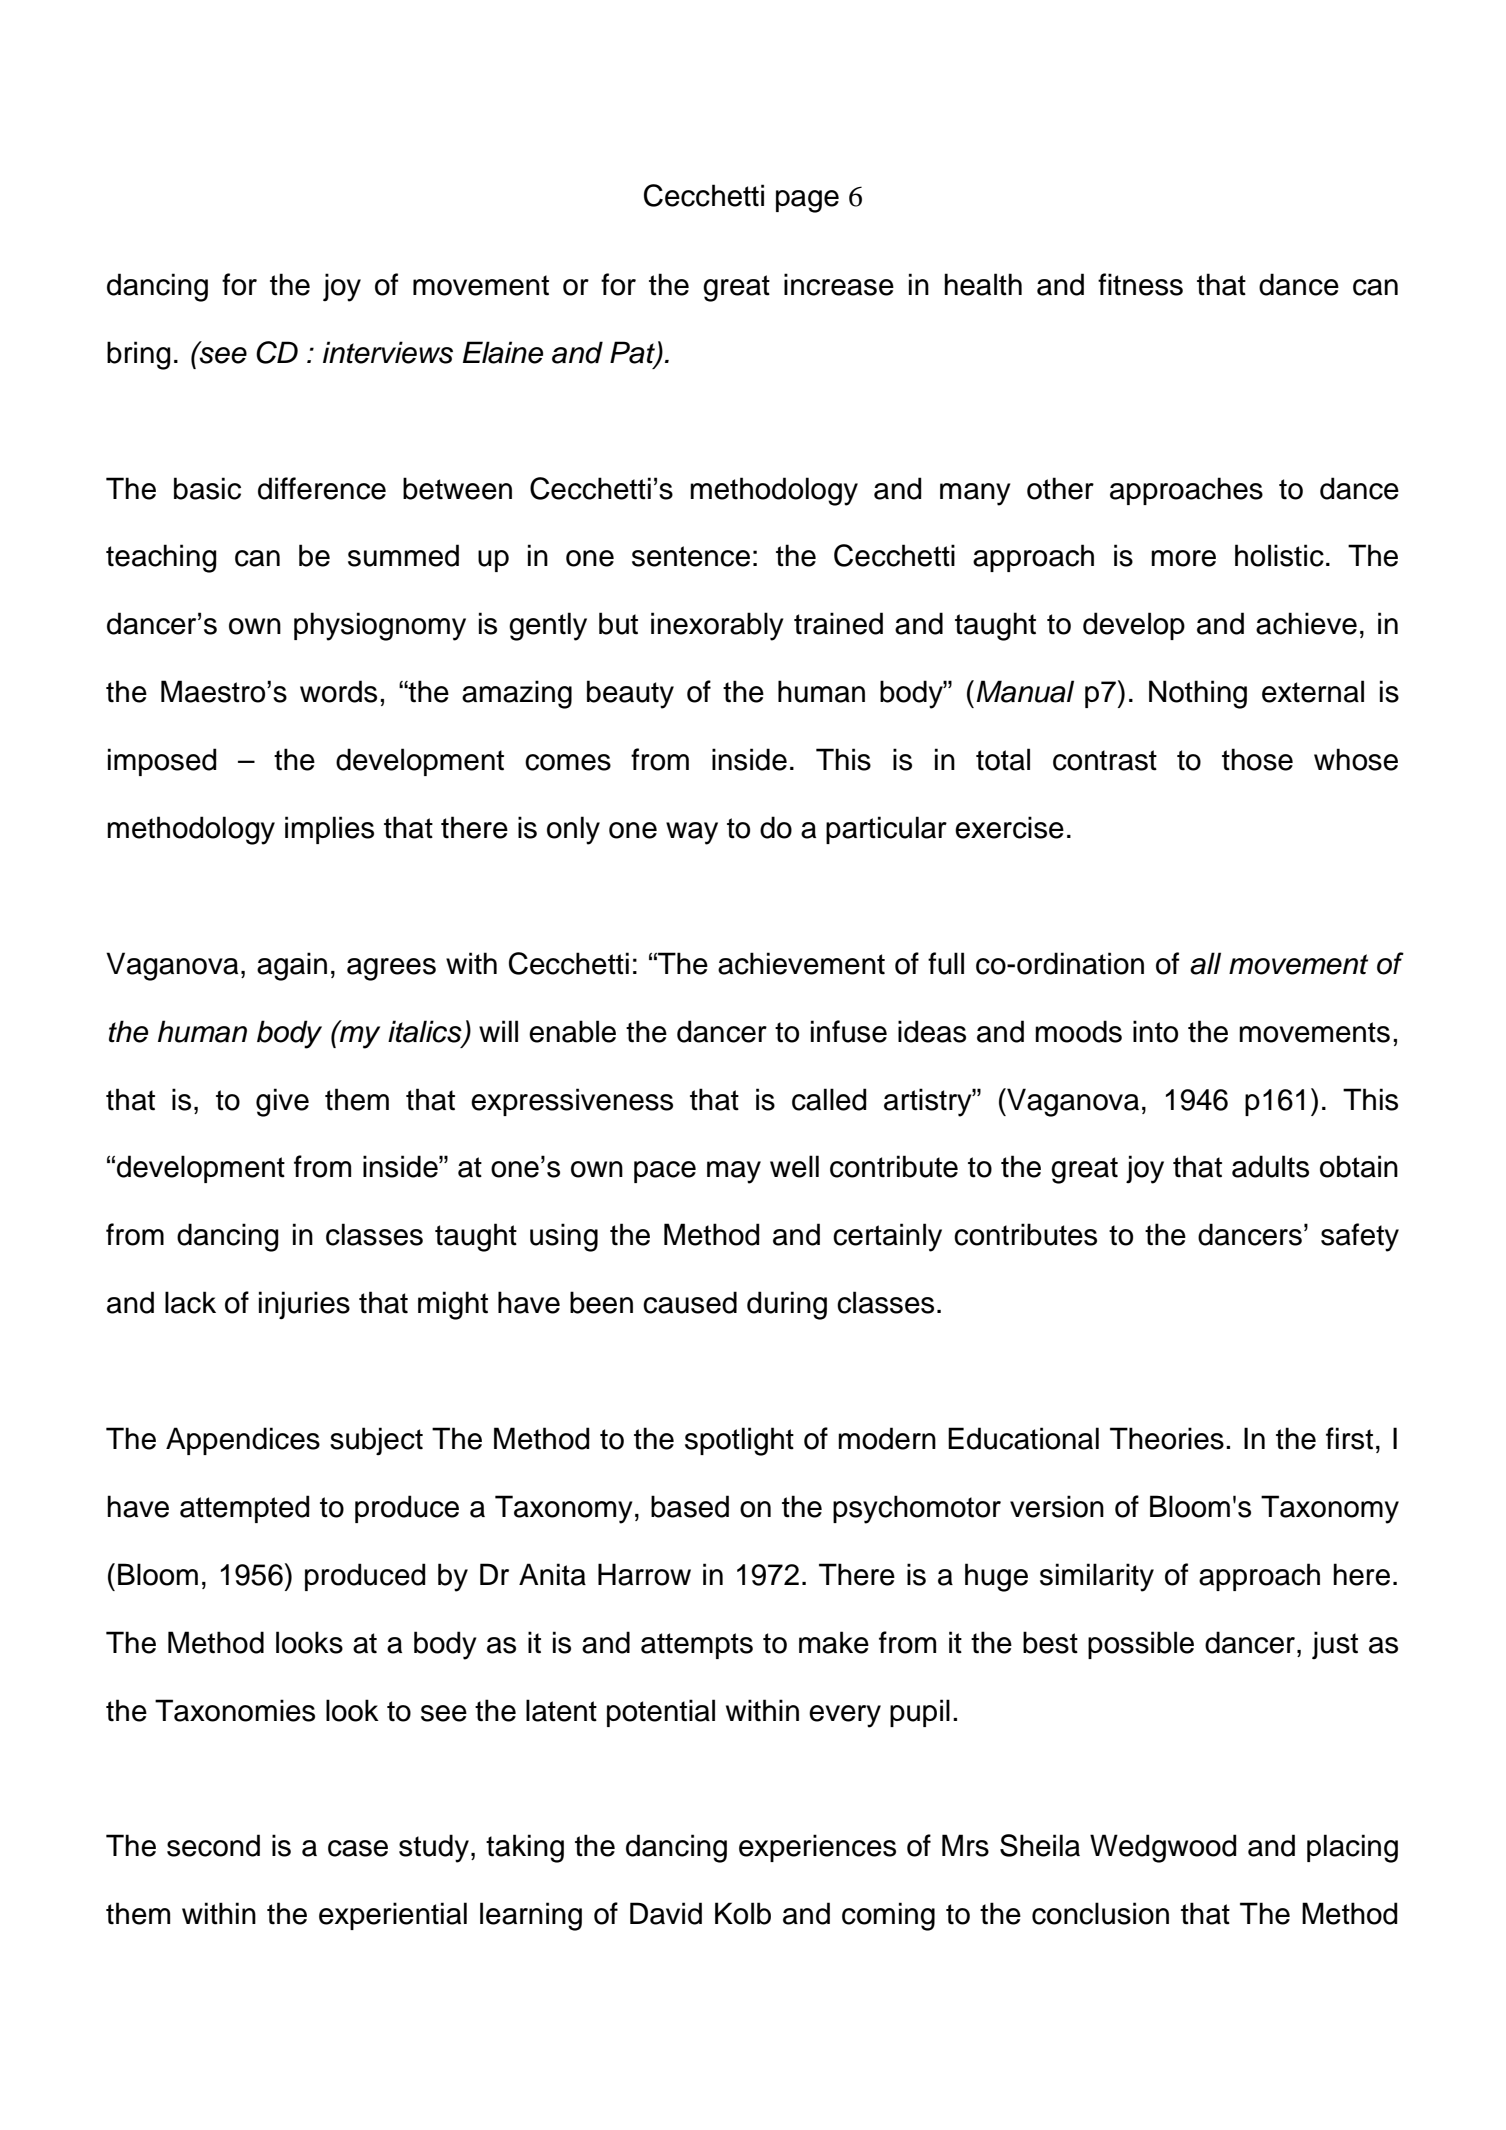 The width and height of the screenshot is (1506, 2130). Describe the element at coordinates (807, 201) in the screenshot. I see `page` at that location.
